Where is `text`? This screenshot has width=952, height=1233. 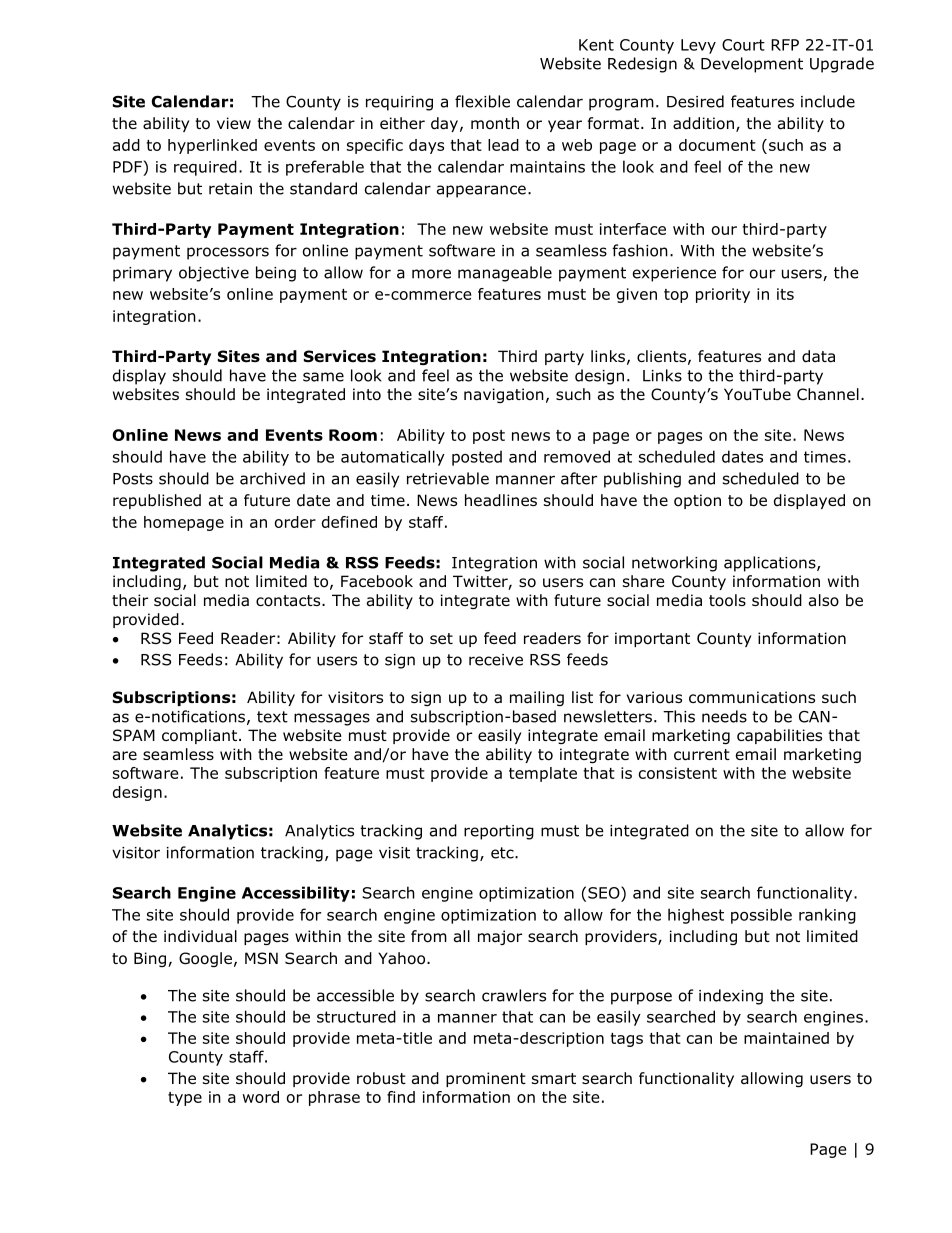 text is located at coordinates (272, 717).
